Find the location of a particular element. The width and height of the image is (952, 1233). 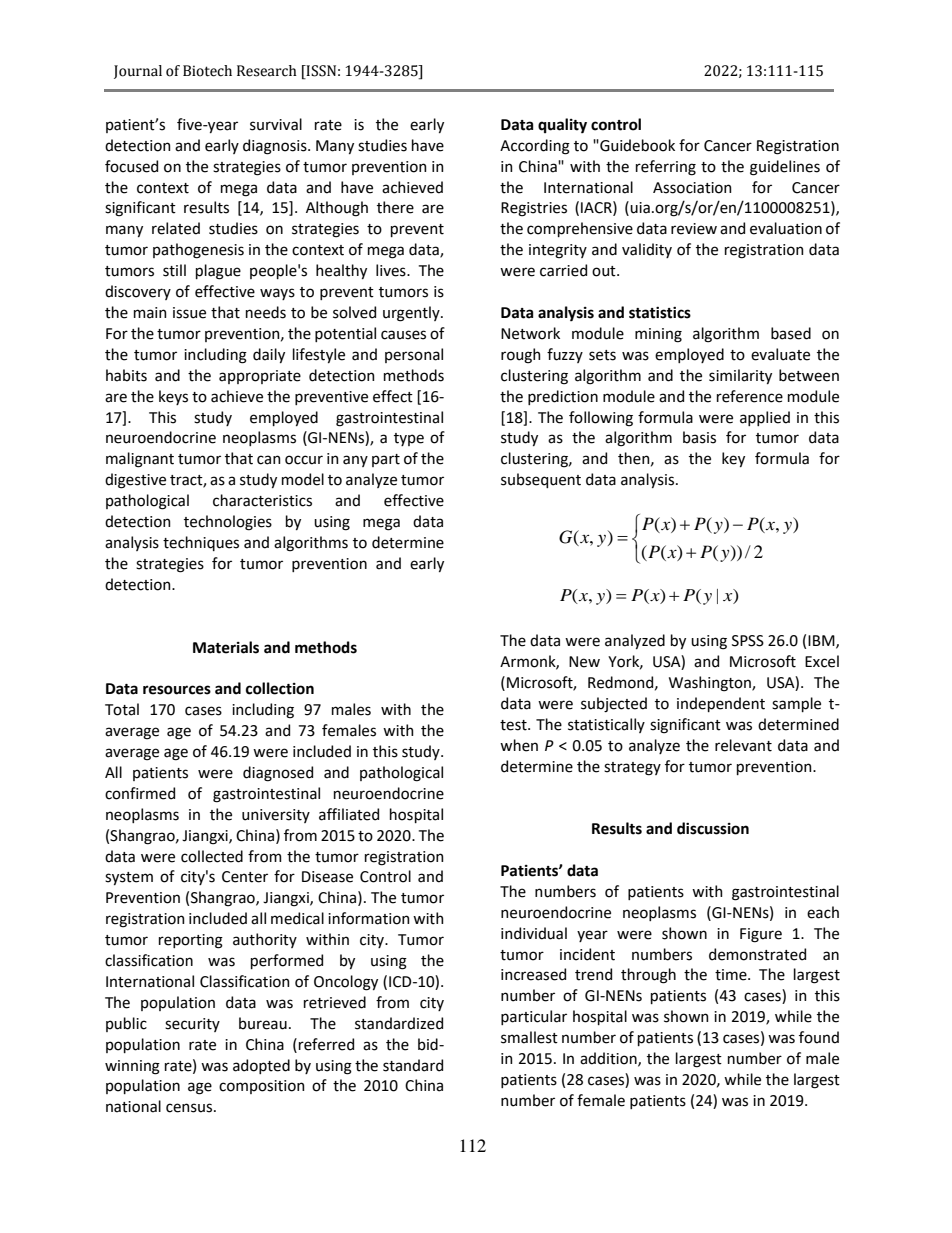

security is located at coordinates (192, 1025).
